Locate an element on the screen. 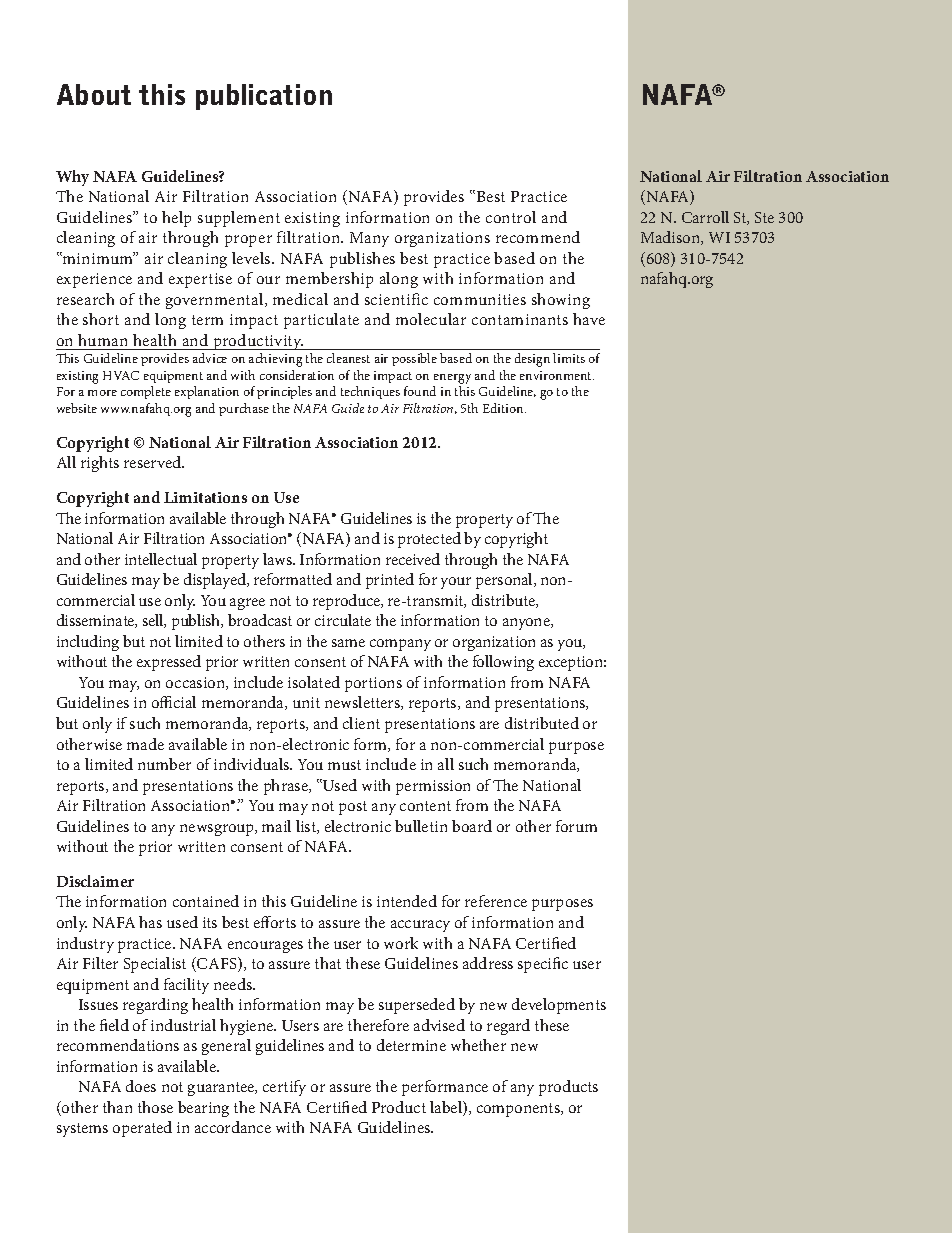 The image size is (952, 1233). forum is located at coordinates (576, 826).
